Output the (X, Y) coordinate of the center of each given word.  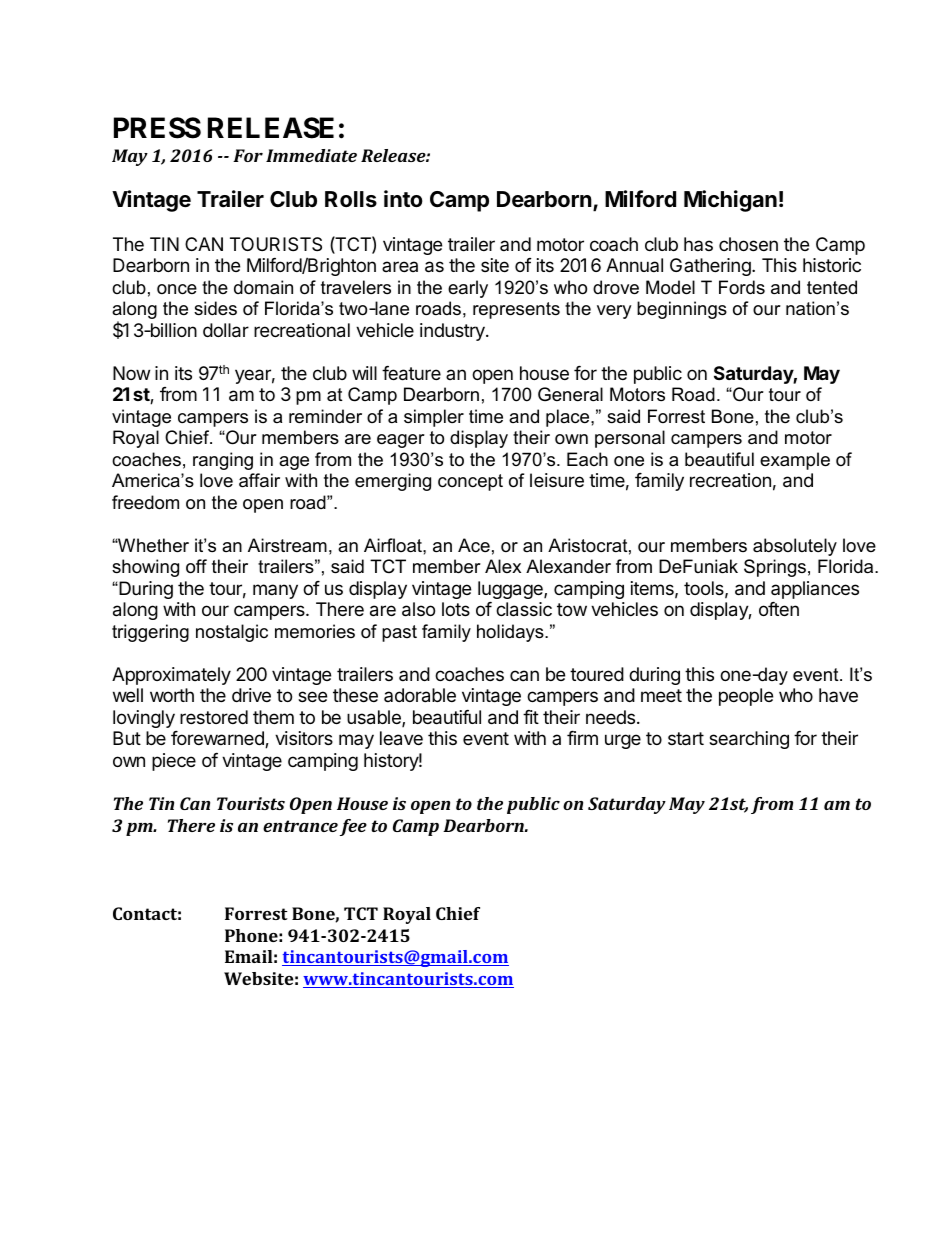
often (779, 609)
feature (411, 373)
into (403, 198)
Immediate (311, 155)
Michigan (730, 201)
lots (456, 609)
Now (131, 373)
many (275, 591)
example (795, 461)
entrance (300, 826)
